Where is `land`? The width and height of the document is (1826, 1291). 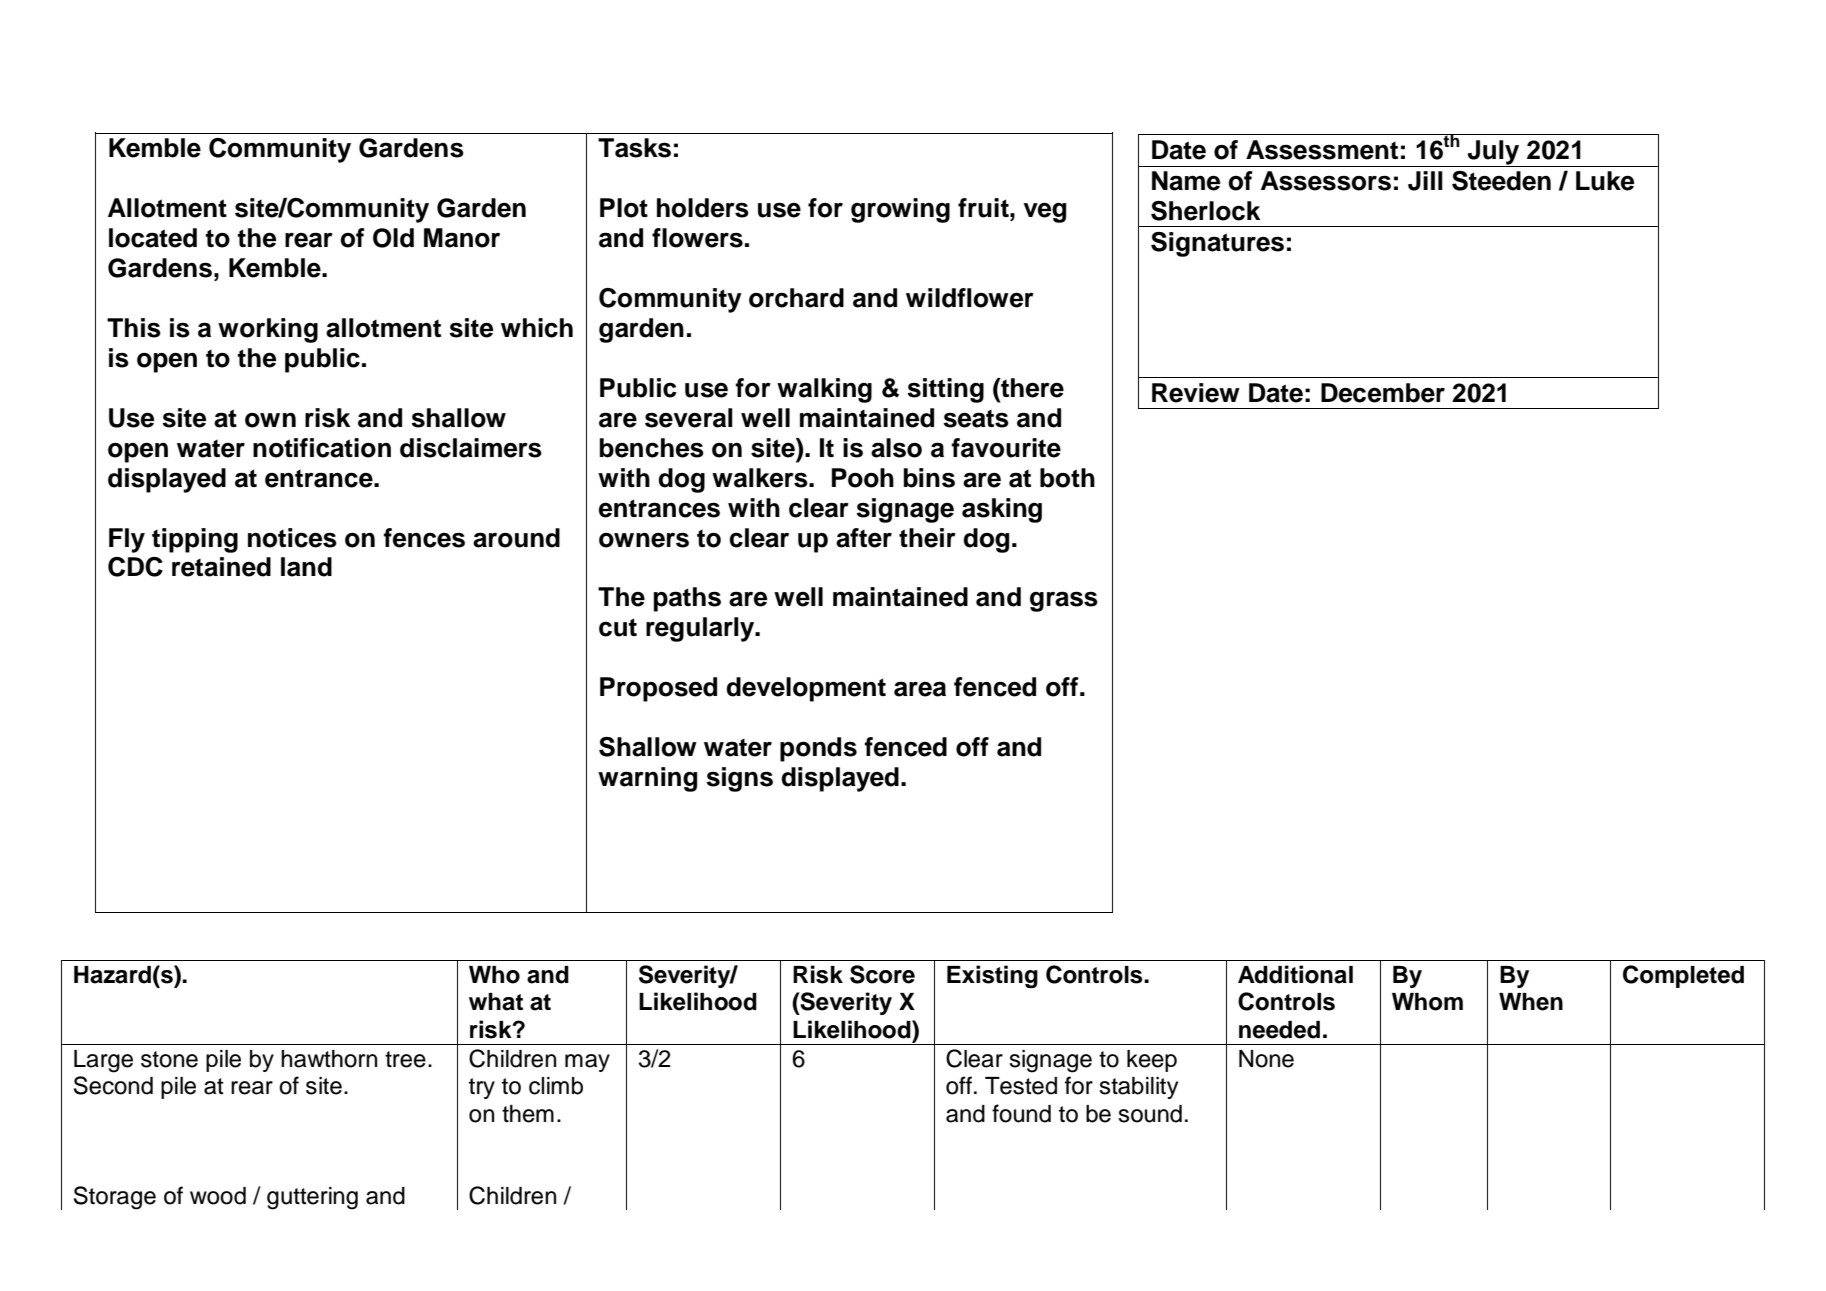
land is located at coordinates (306, 567).
